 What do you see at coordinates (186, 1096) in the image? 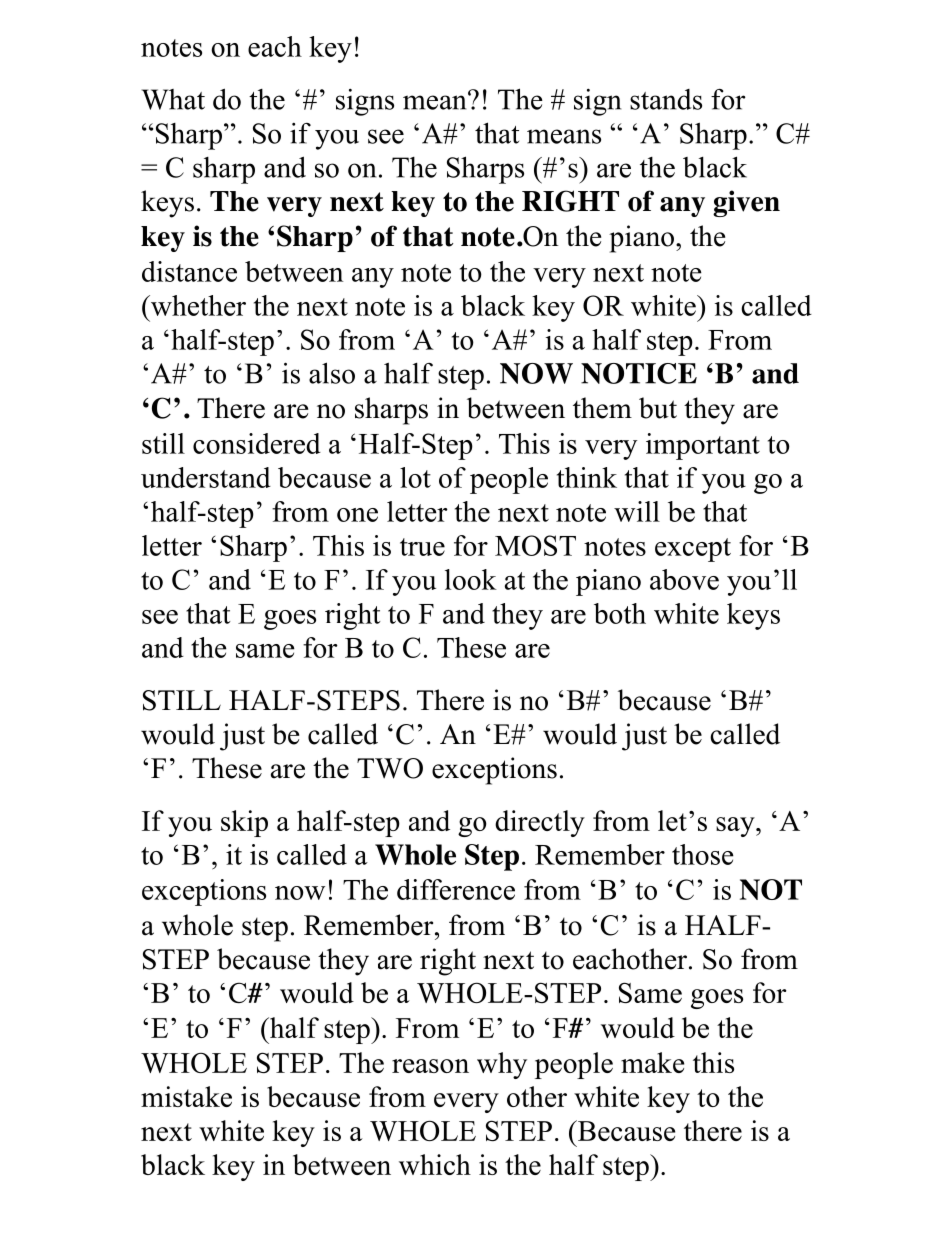
I see `mistake` at bounding box center [186, 1096].
